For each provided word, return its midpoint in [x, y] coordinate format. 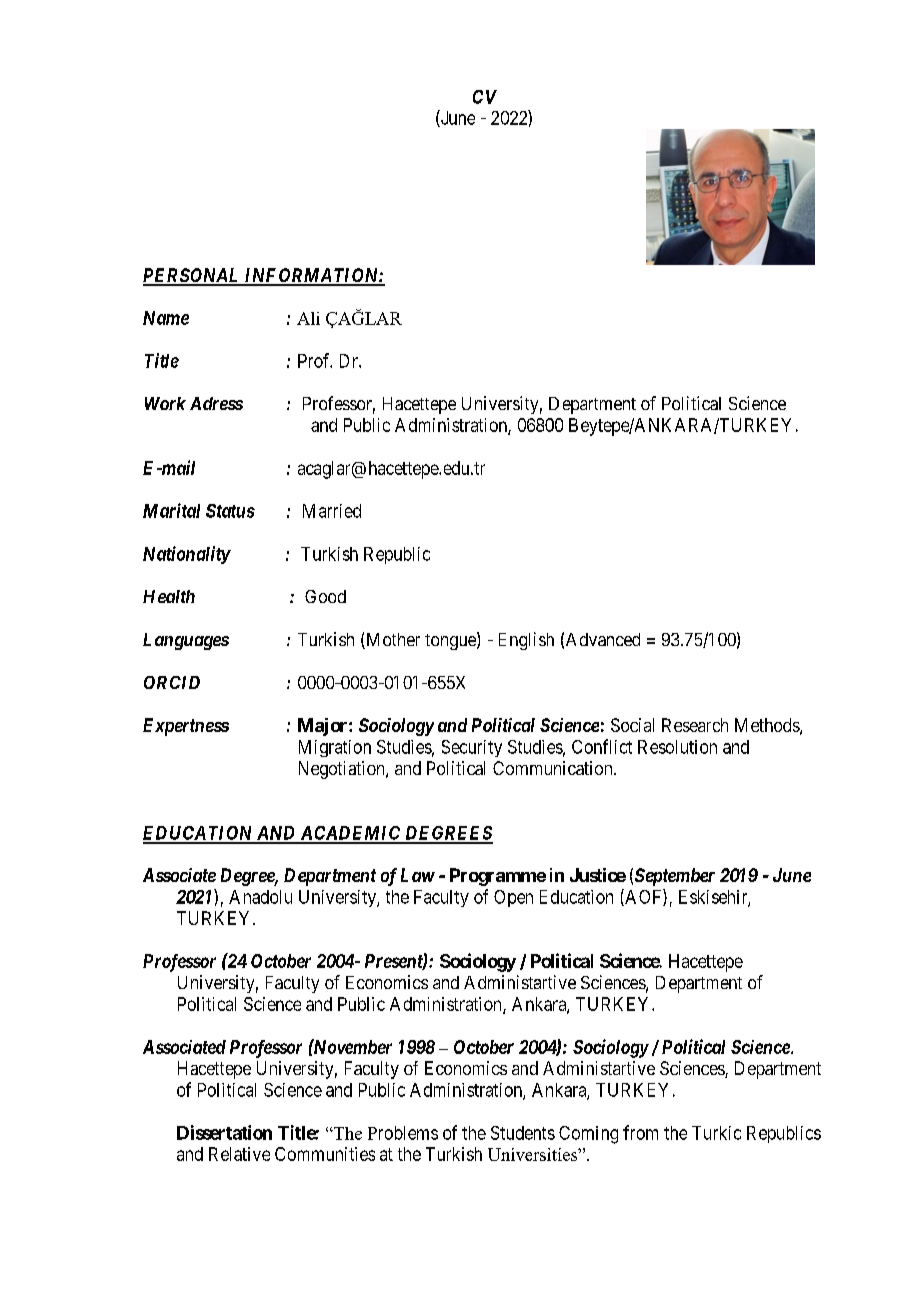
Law [418, 875]
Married [332, 511]
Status [230, 511]
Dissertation [224, 1132]
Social [632, 725]
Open [513, 898]
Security [472, 748]
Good [325, 596]
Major [324, 727]
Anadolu [260, 897]
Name [166, 318]
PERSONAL [193, 276]
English [526, 641]
